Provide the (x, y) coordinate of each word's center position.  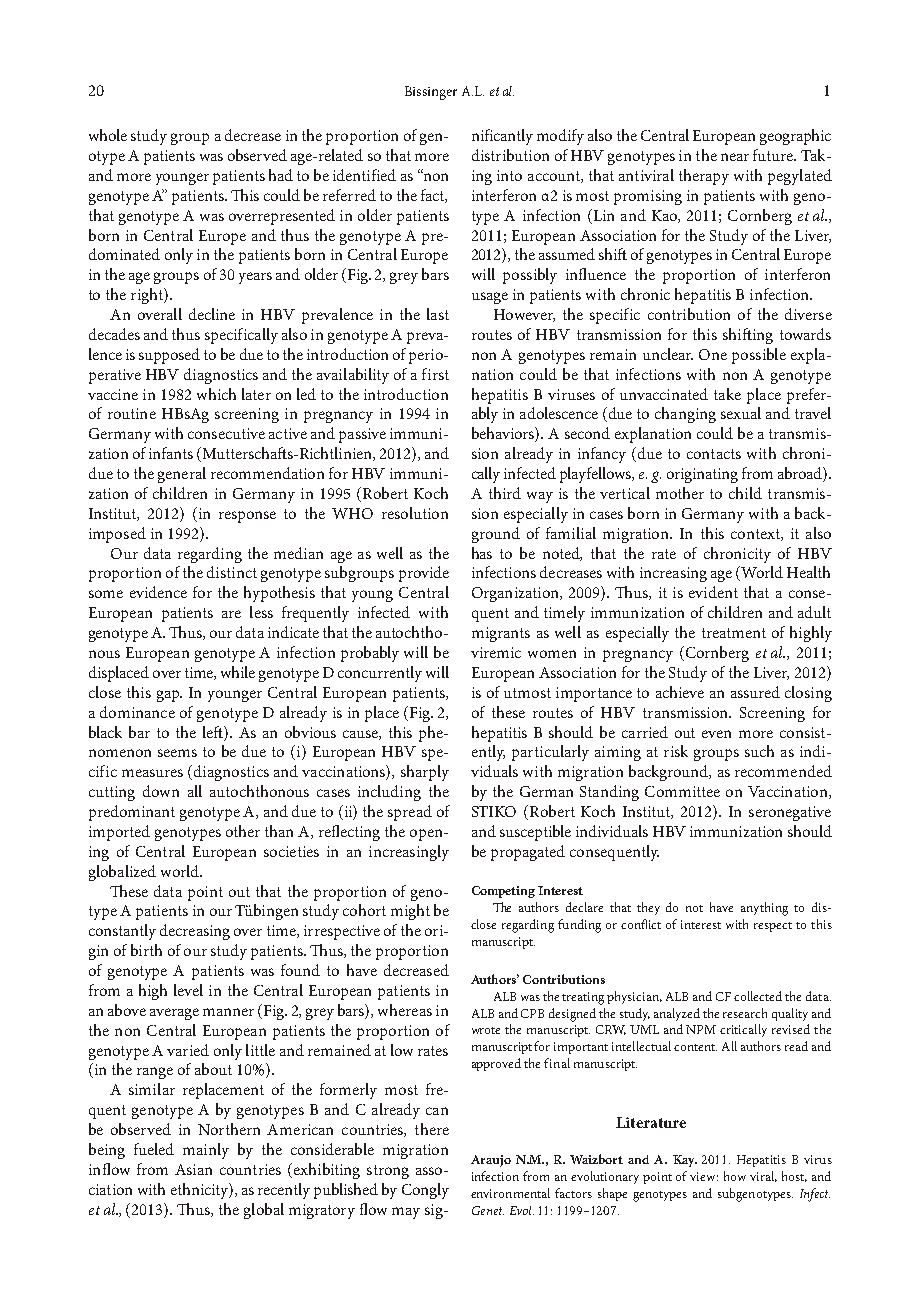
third (505, 493)
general (182, 475)
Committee (682, 791)
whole (108, 135)
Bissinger (431, 93)
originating (702, 475)
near (735, 157)
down (161, 791)
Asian (193, 1169)
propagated (528, 853)
